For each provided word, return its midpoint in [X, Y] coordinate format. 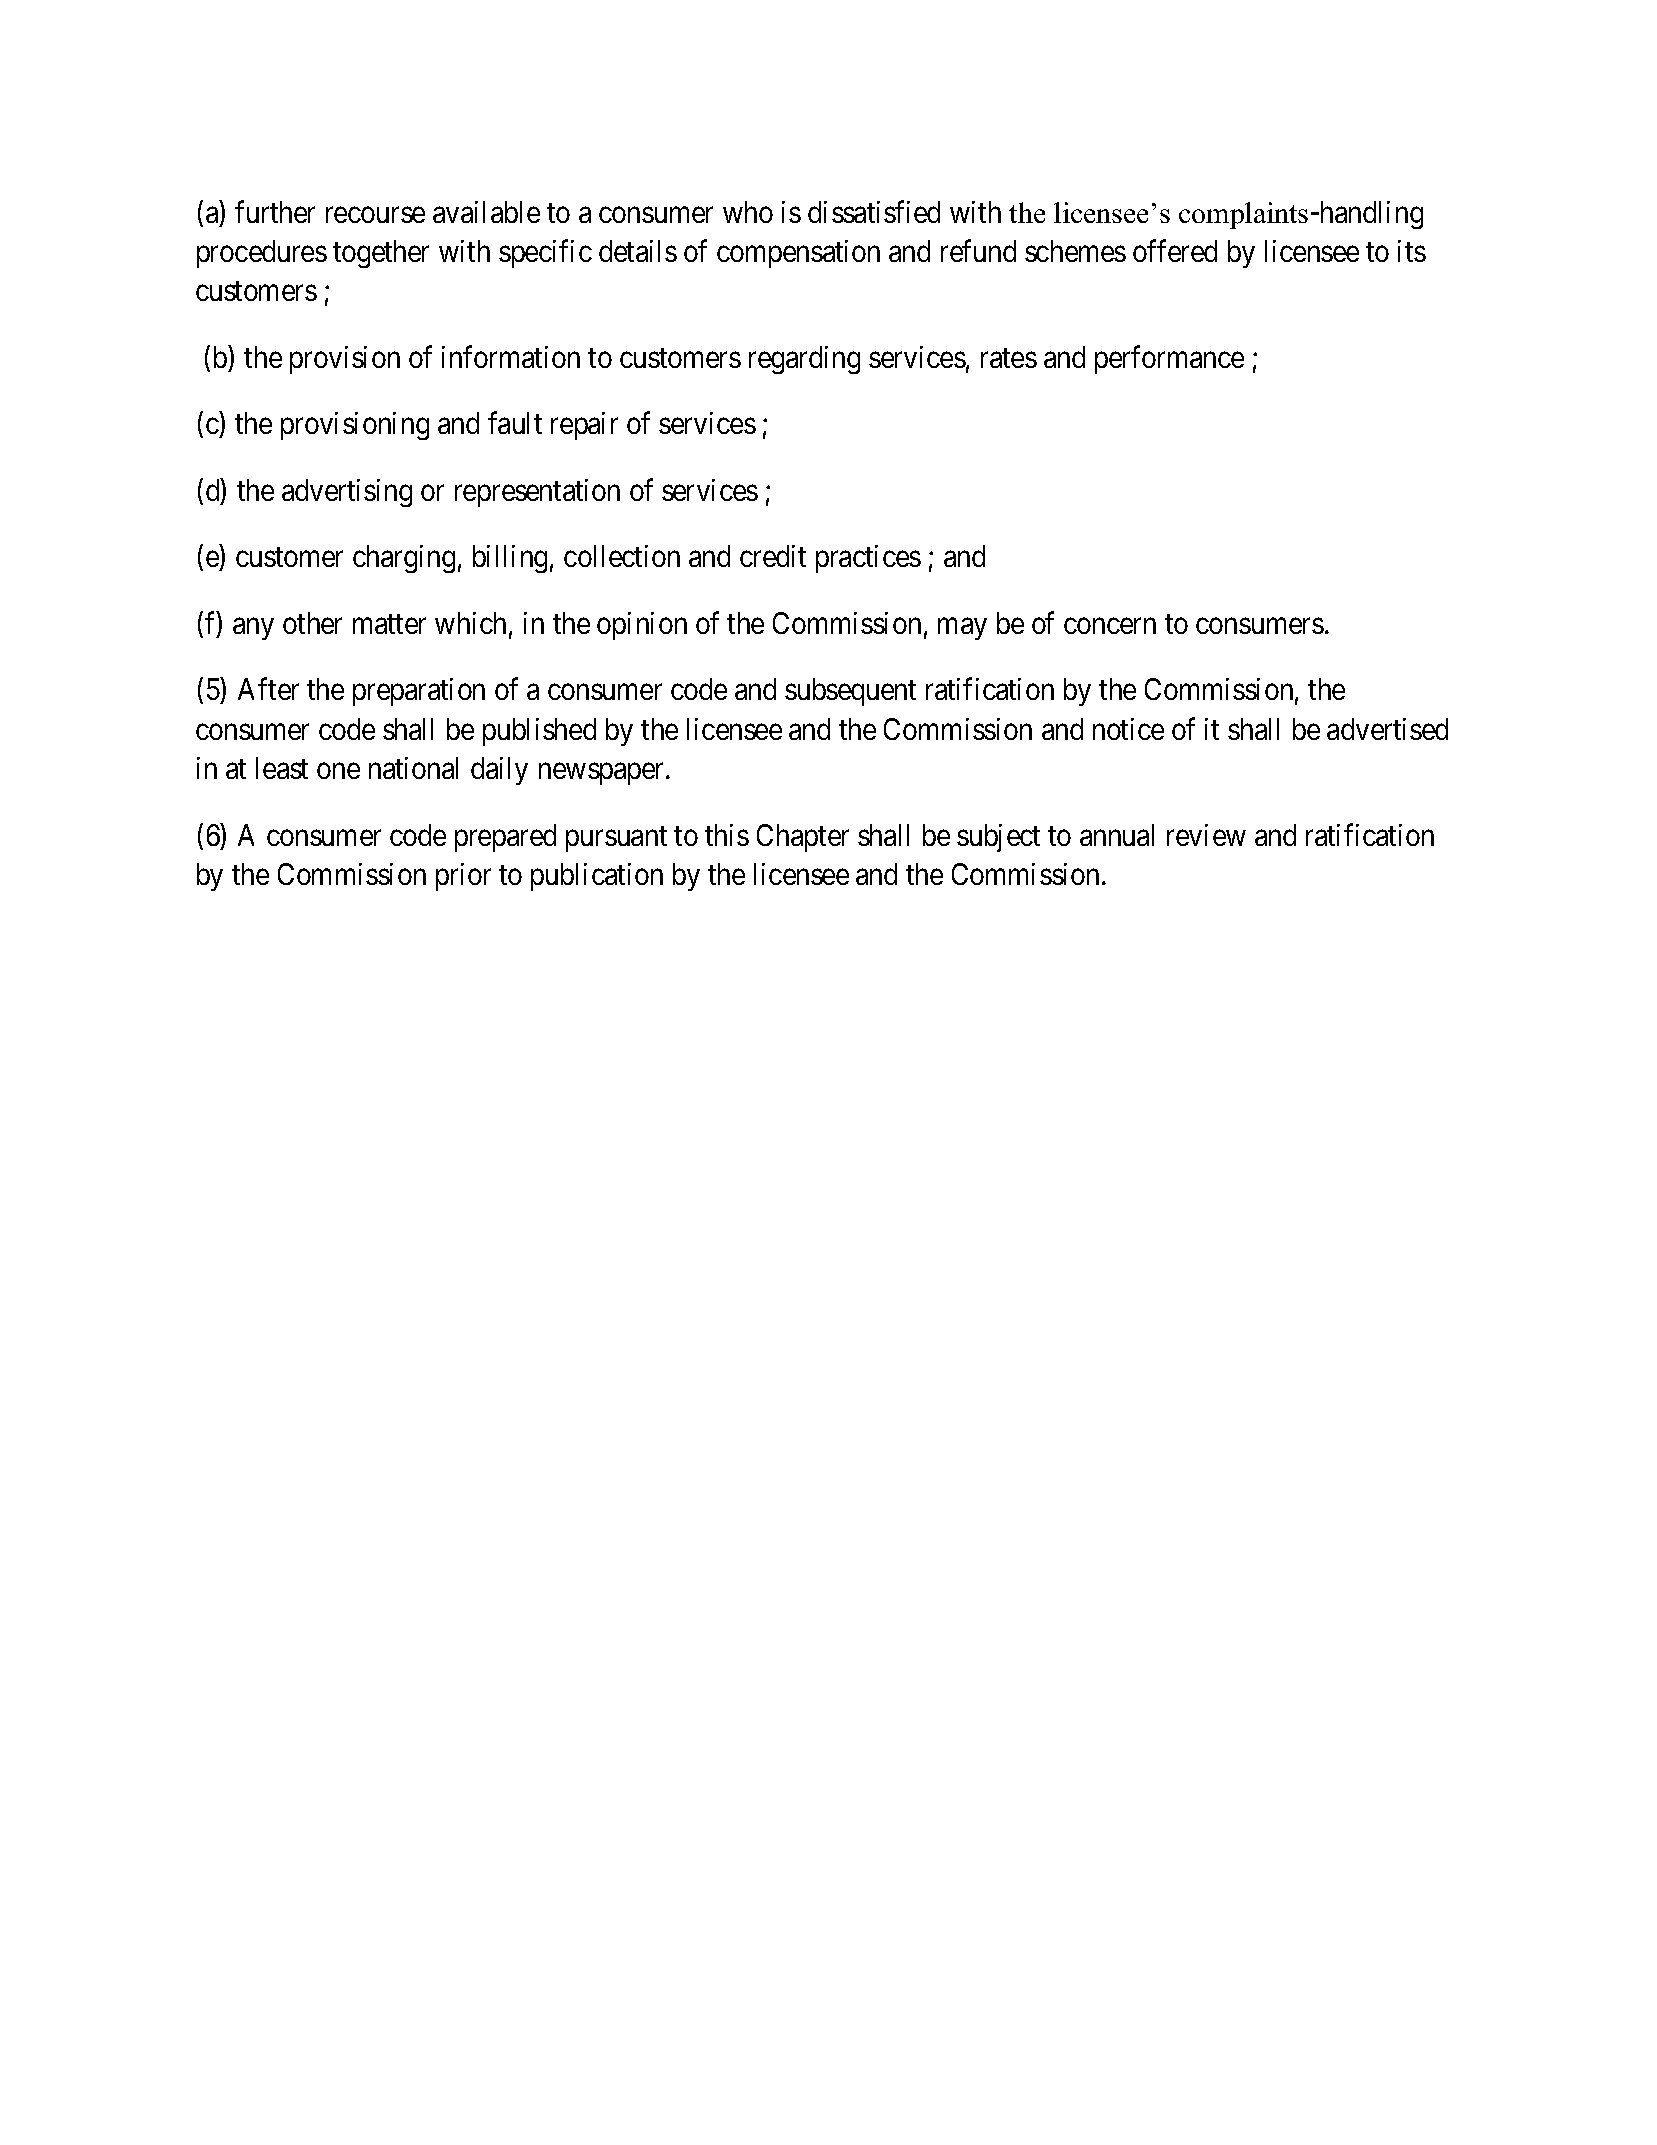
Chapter [803, 838]
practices [868, 559]
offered [1175, 250]
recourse [375, 215]
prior [463, 877]
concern [1110, 626]
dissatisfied [874, 211]
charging [404, 559]
